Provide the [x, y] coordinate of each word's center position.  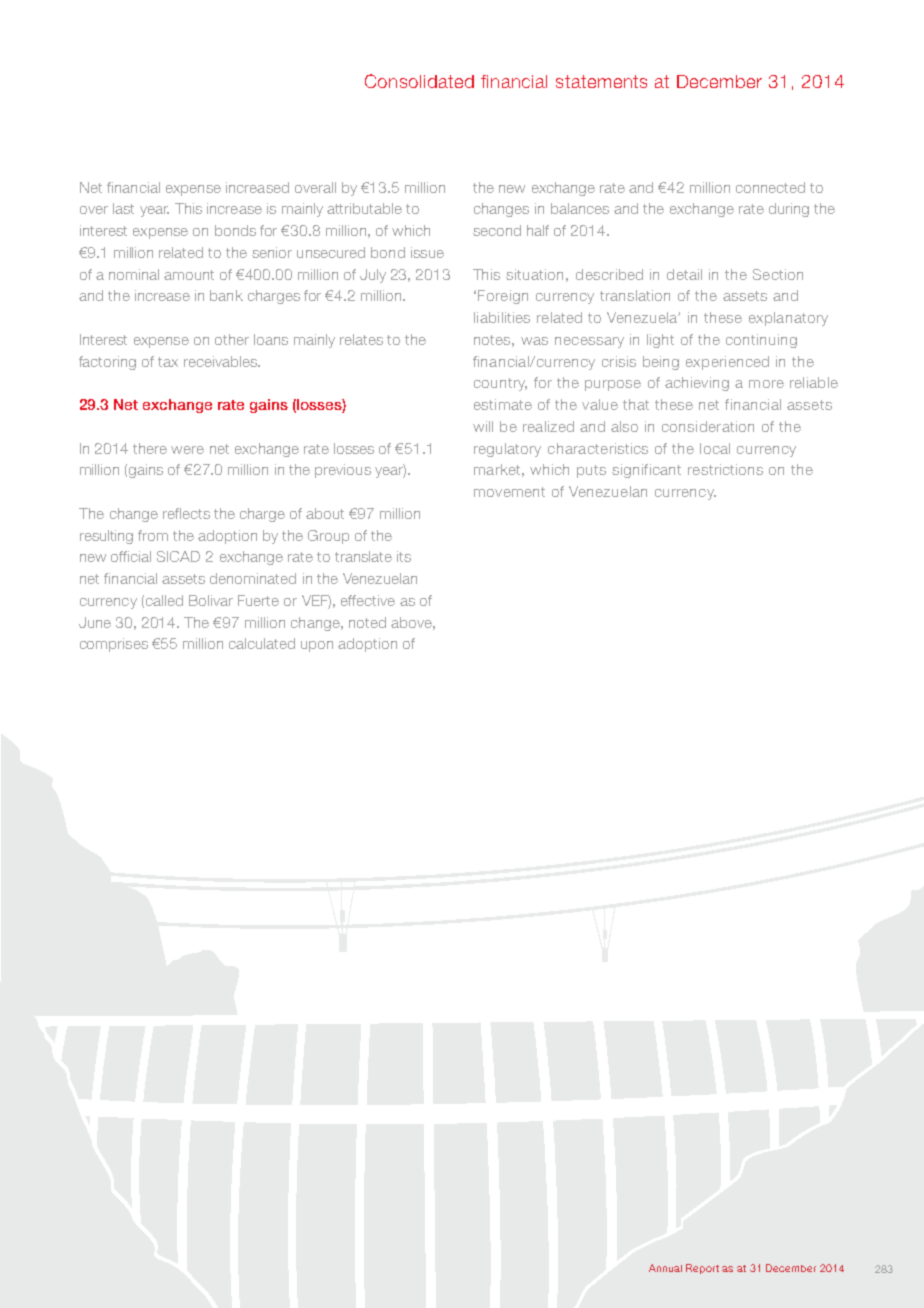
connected [770, 187]
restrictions [725, 469]
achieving [697, 384]
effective [368, 600]
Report [702, 1269]
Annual [665, 1268]
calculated [262, 643]
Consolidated [419, 81]
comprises [114, 645]
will [483, 426]
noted [367, 622]
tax [168, 362]
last [123, 208]
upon [317, 646]
